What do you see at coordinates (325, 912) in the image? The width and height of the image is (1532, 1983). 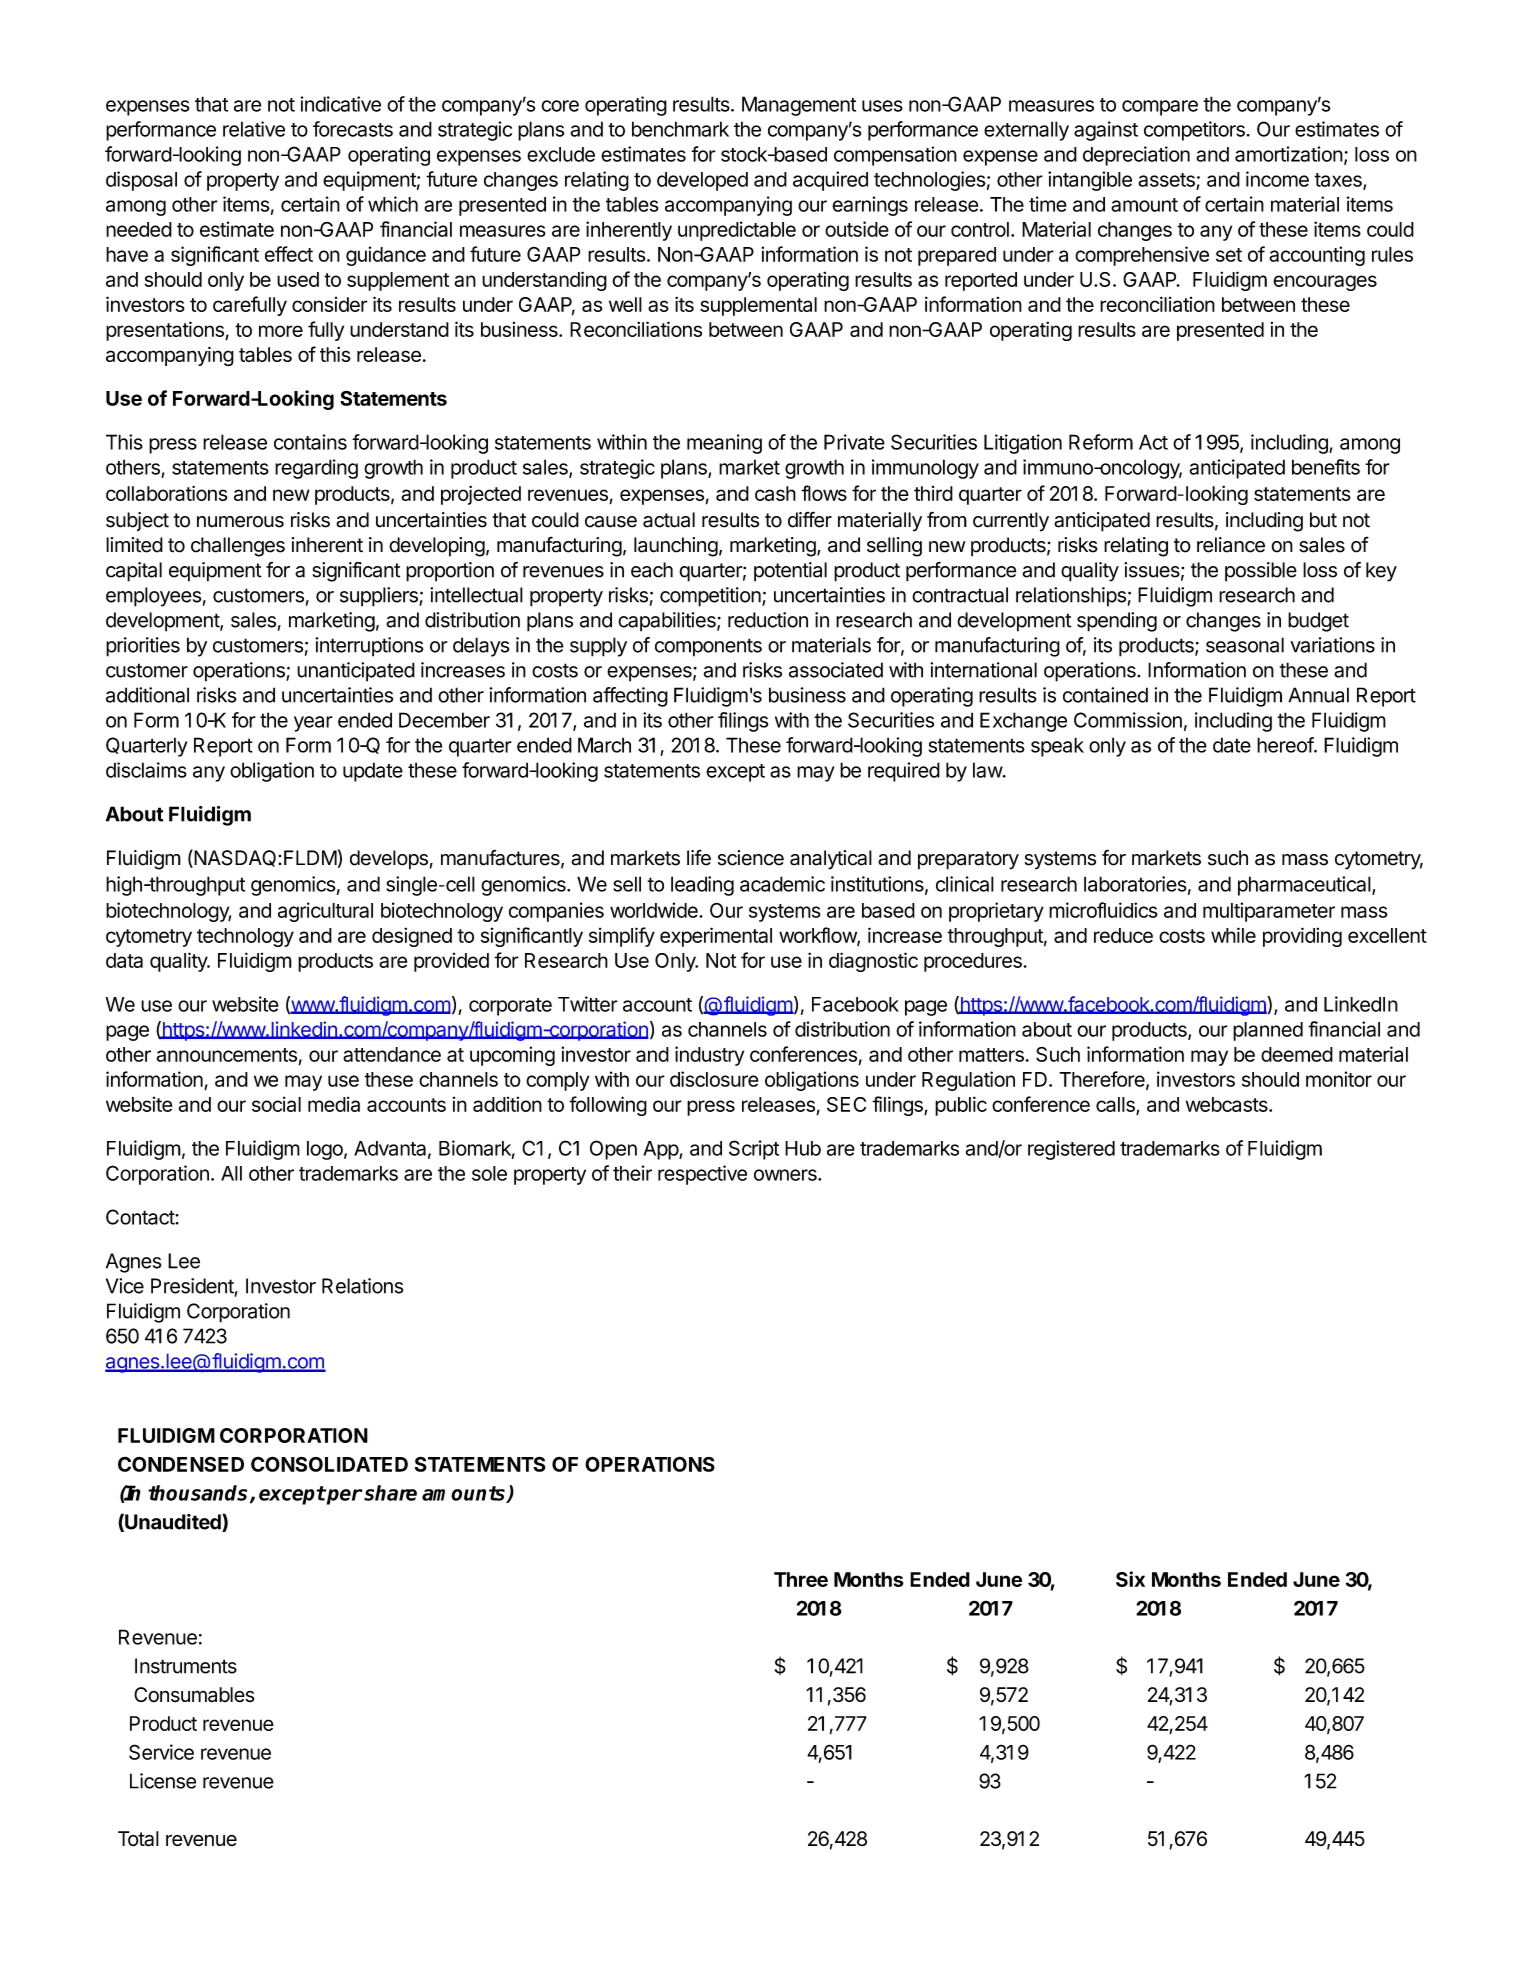 I see `agricultural` at bounding box center [325, 912].
